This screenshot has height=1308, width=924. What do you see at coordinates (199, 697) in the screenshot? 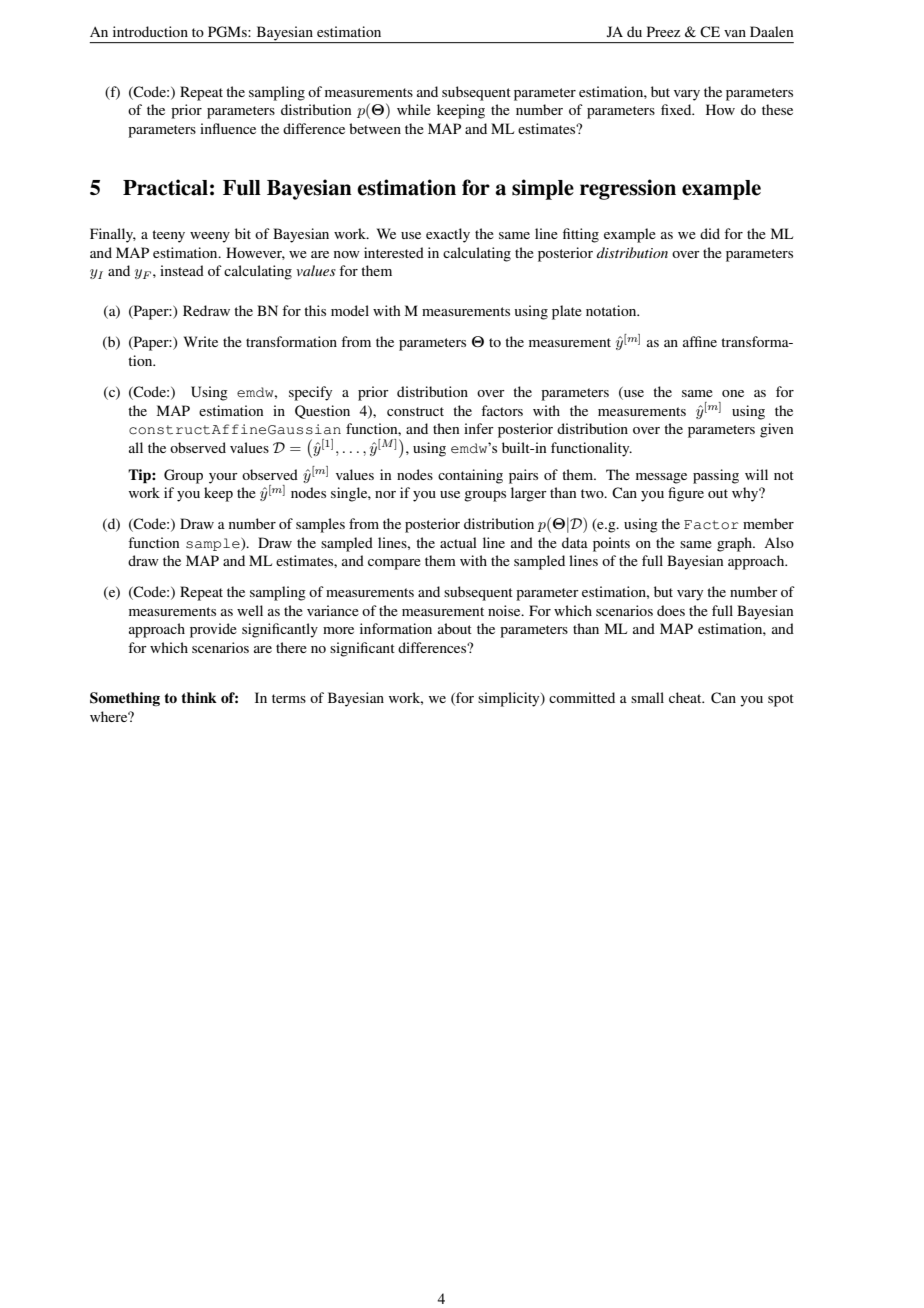
I see `think` at bounding box center [199, 697].
